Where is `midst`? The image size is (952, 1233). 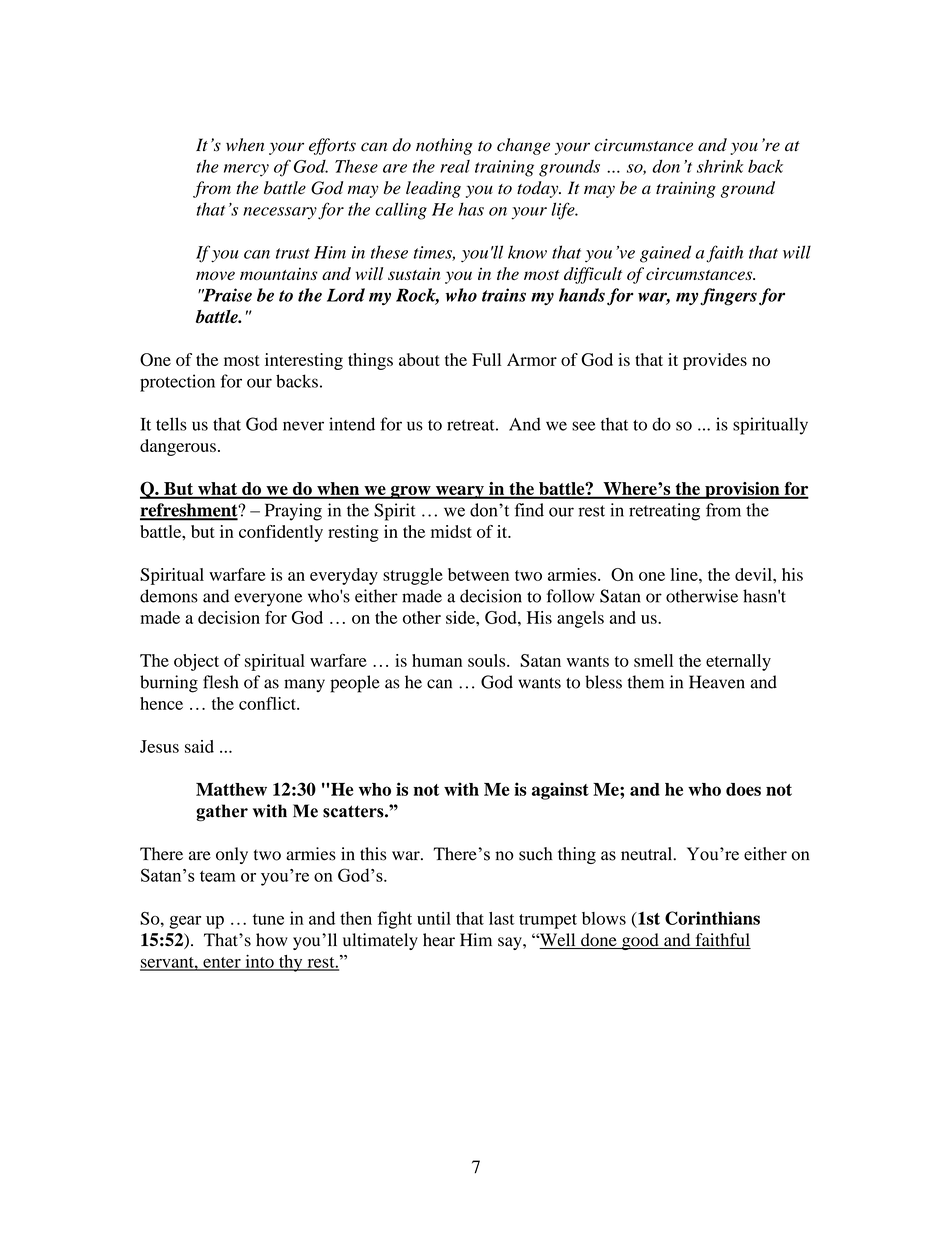 midst is located at coordinates (451, 531).
